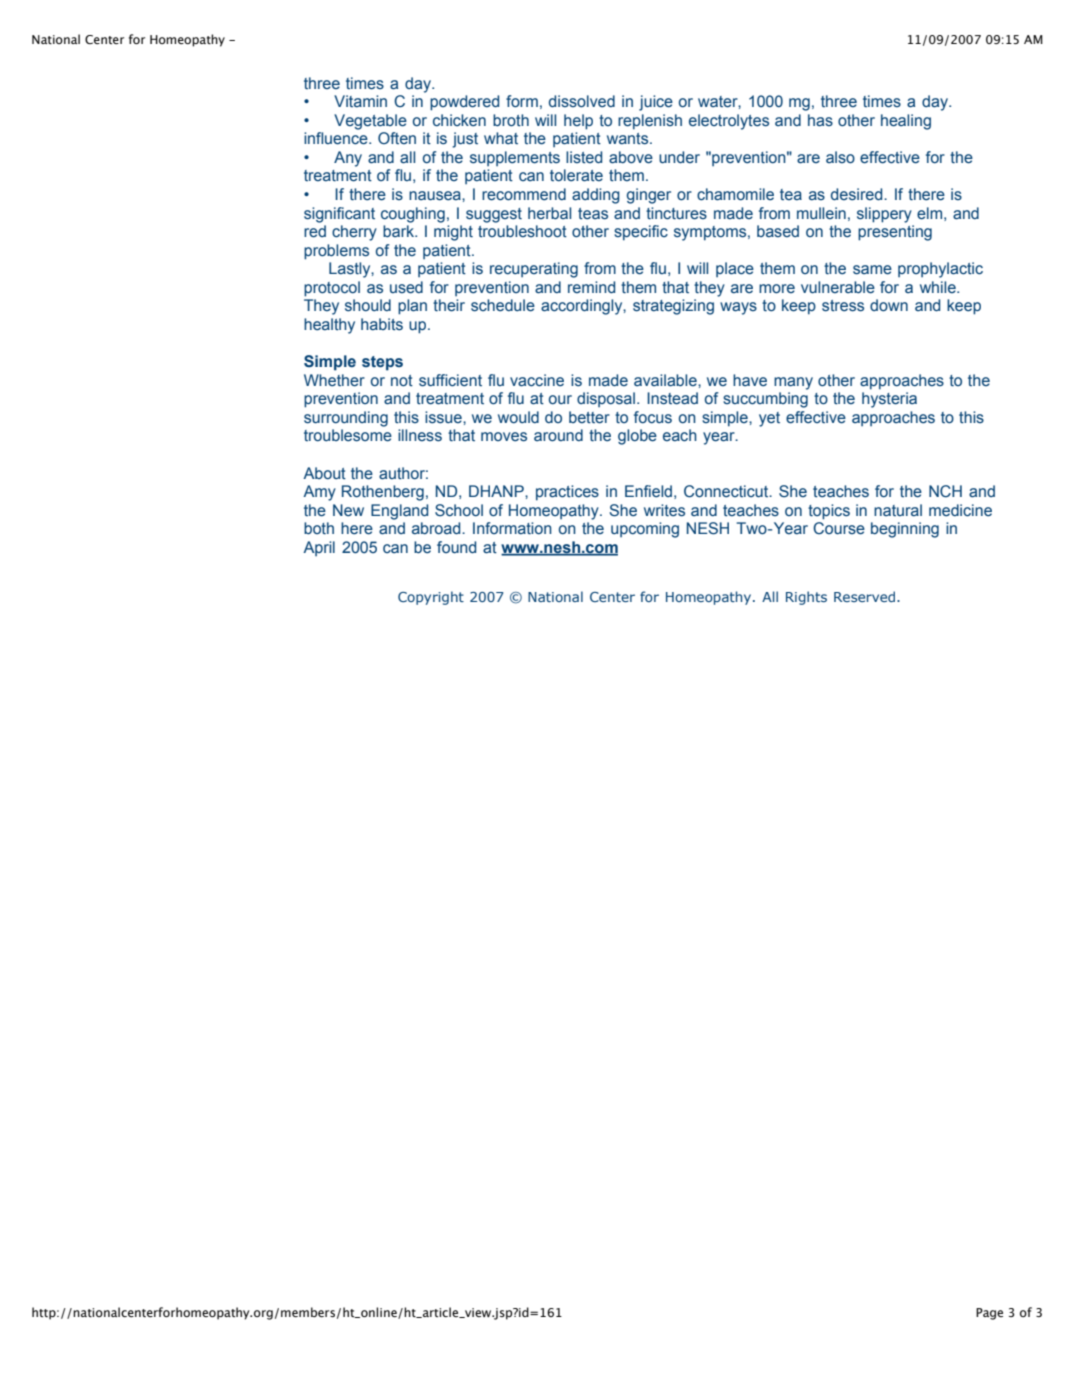  What do you see at coordinates (397, 138) in the document?
I see `Often` at bounding box center [397, 138].
